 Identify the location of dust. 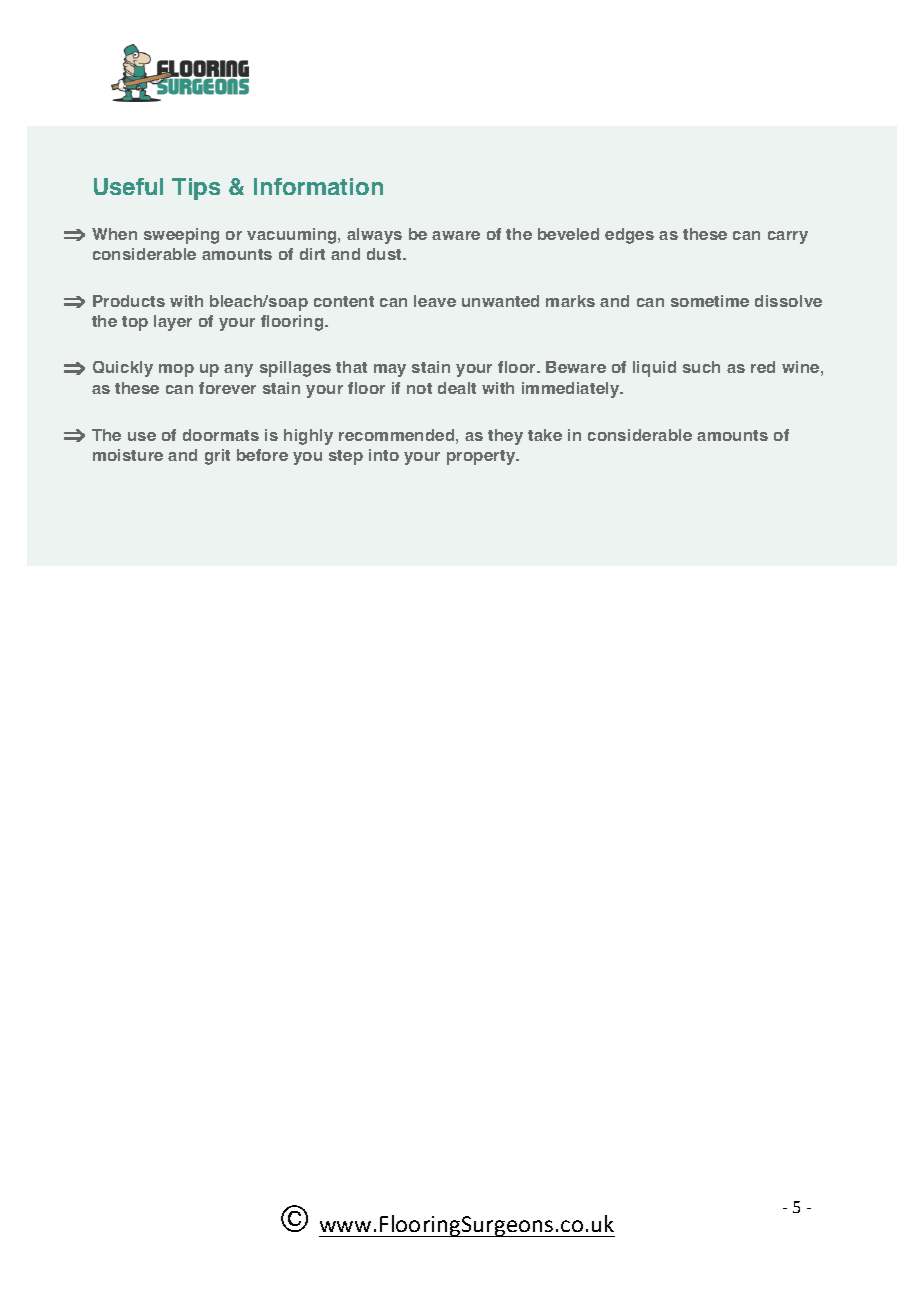
(385, 254).
